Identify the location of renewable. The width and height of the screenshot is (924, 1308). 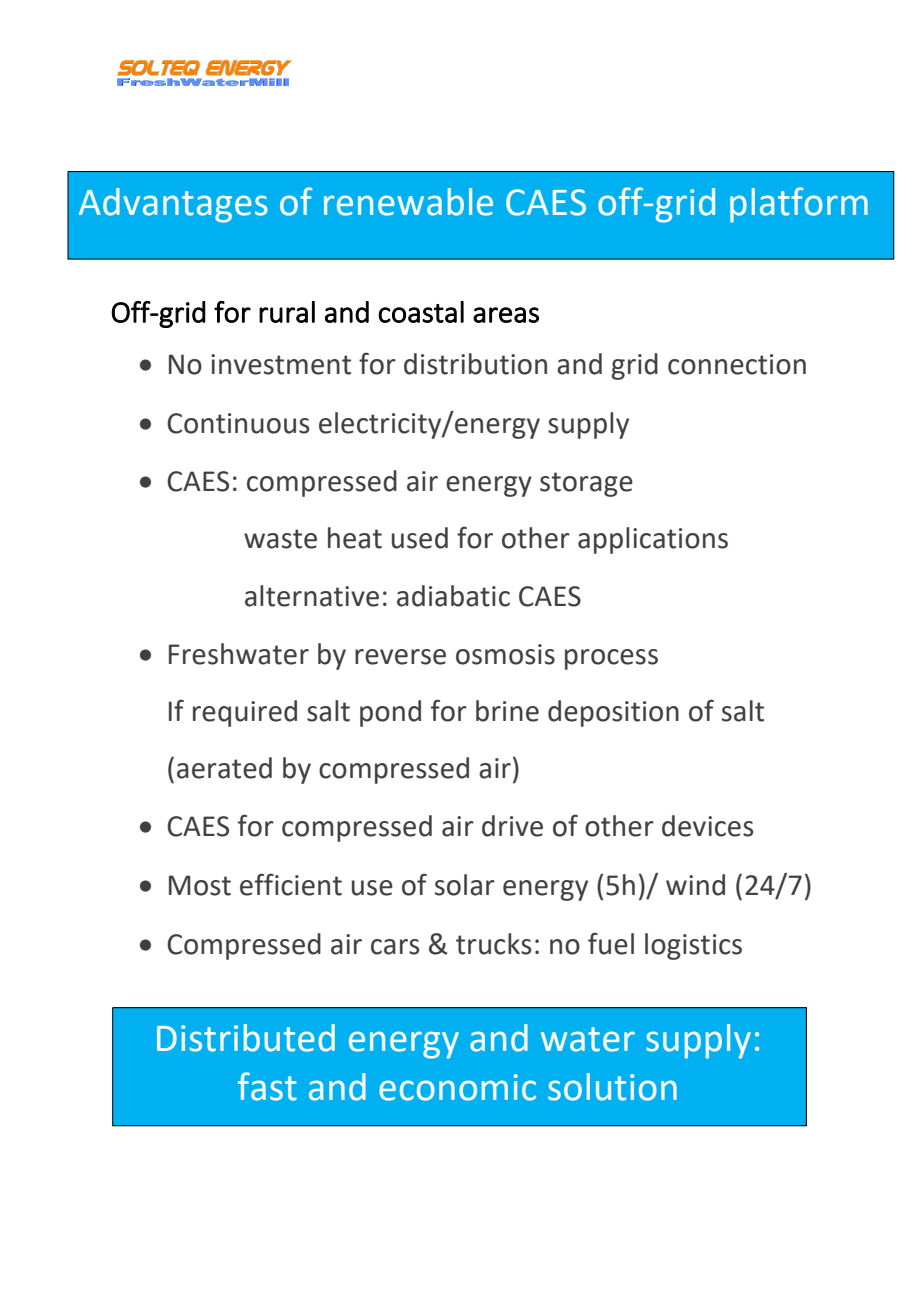
(408, 202).
